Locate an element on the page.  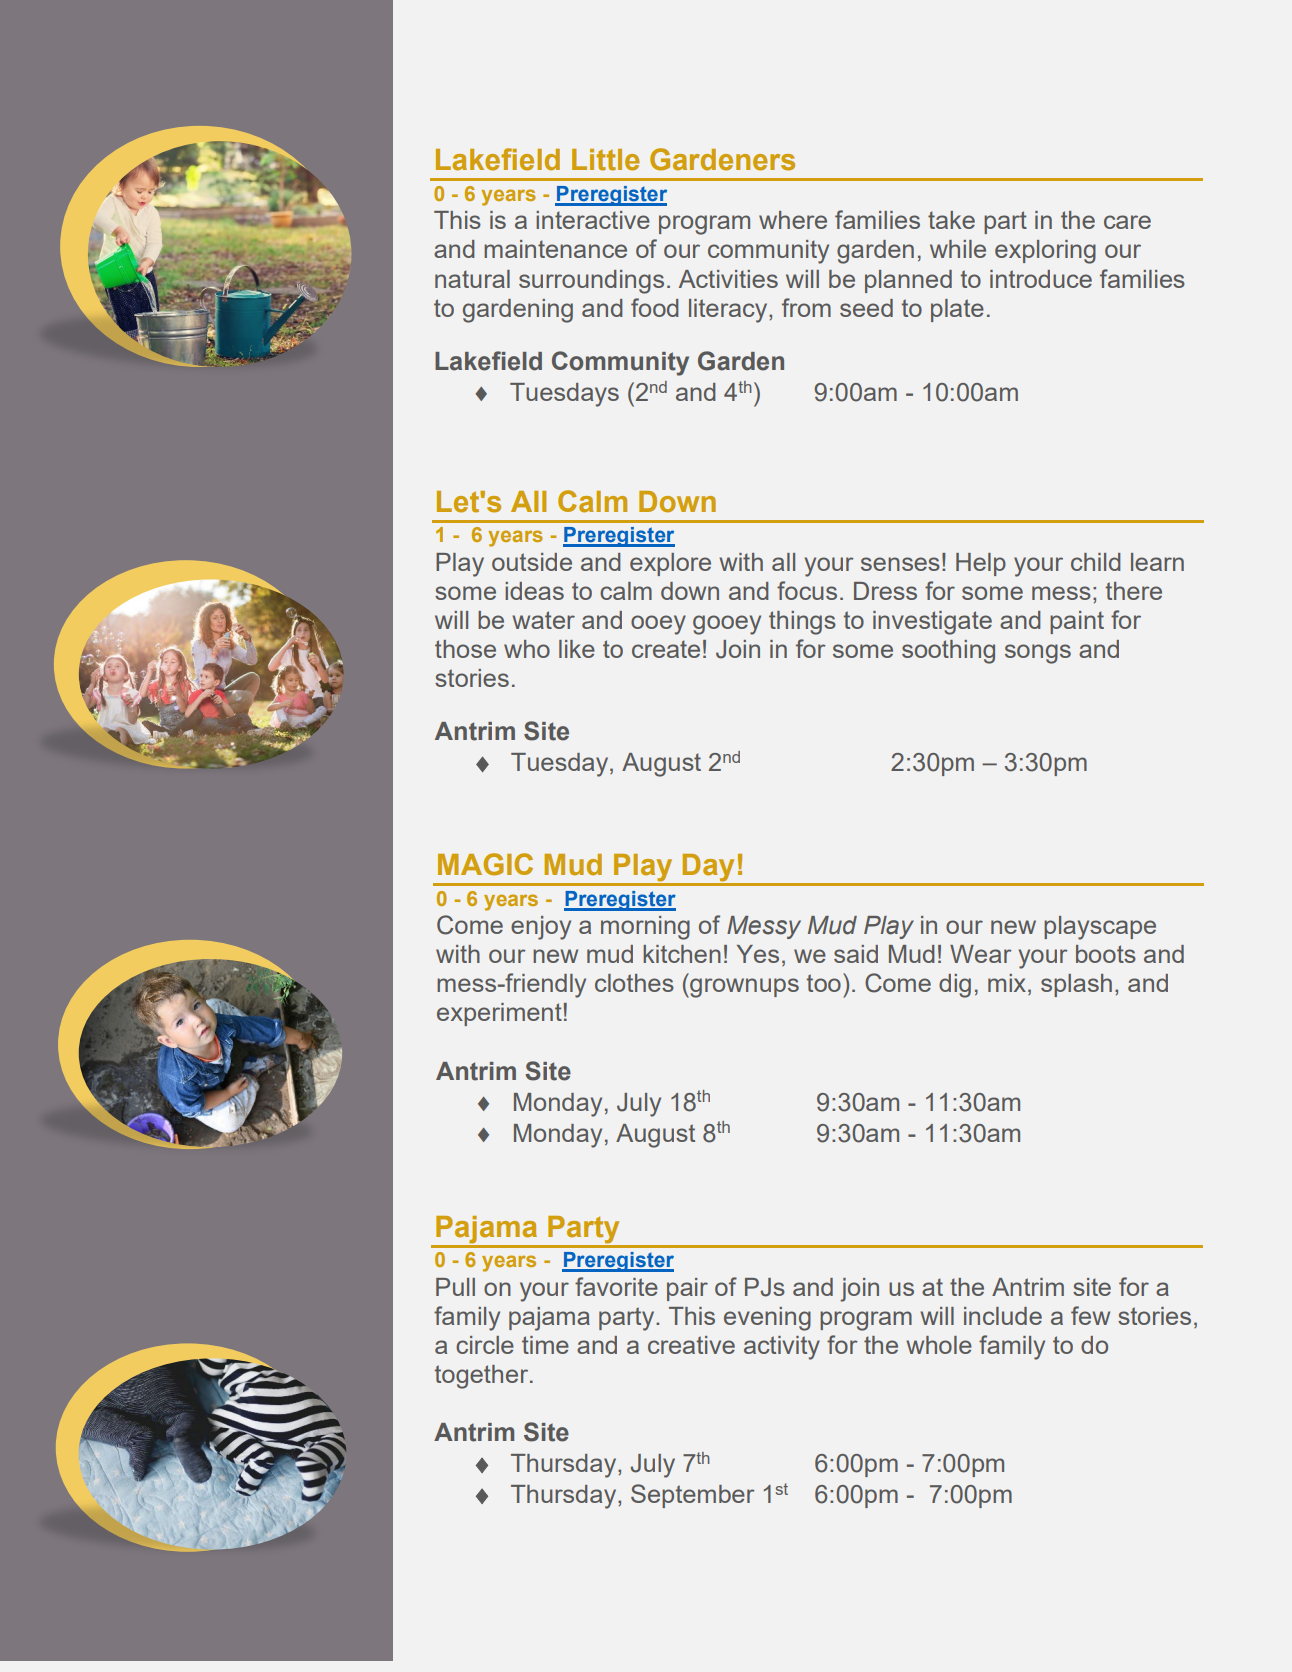
MAGIC is located at coordinates (485, 864).
